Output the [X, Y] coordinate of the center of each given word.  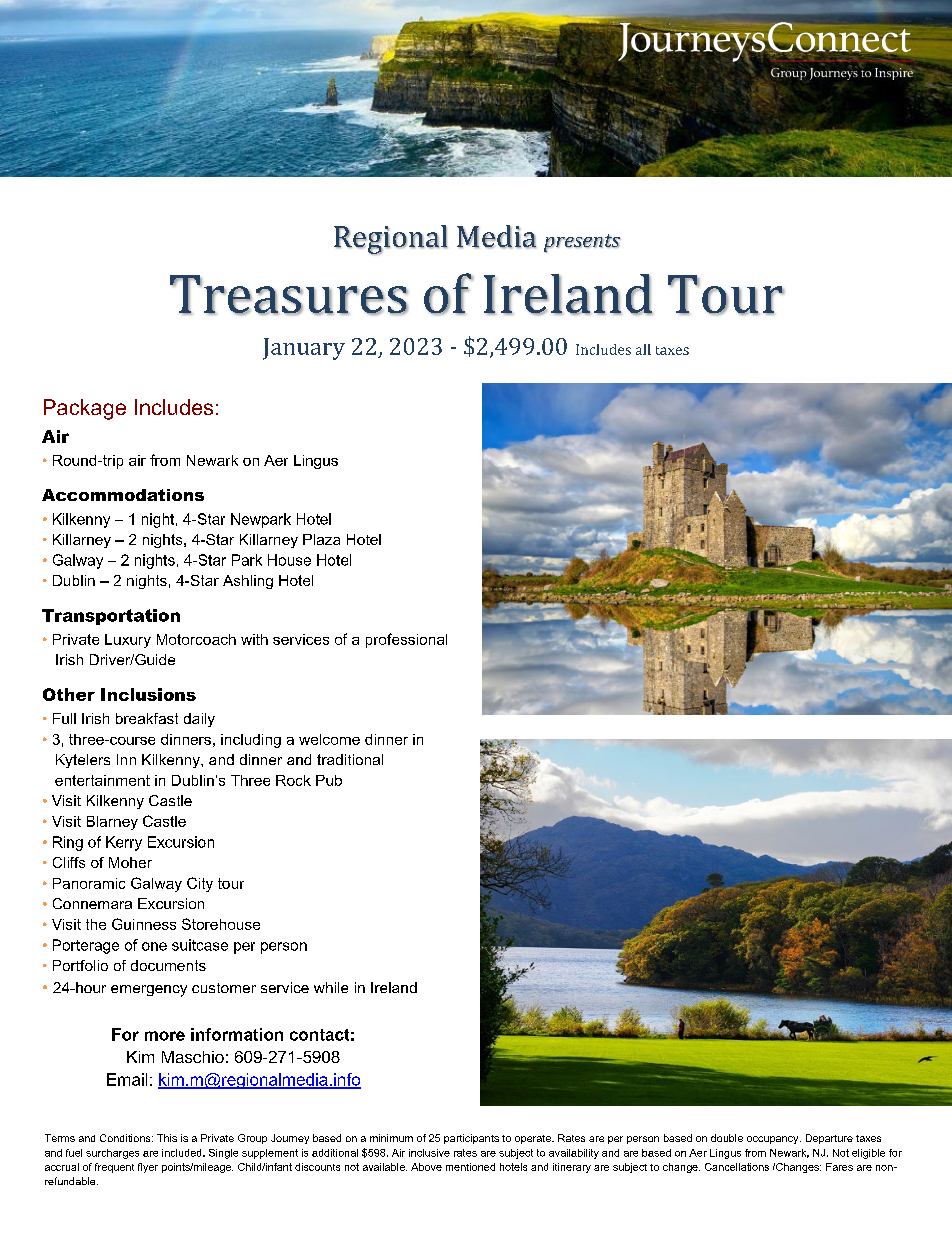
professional [406, 640]
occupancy [774, 1140]
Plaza [321, 539]
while [331, 987]
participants [471, 1139]
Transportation [111, 617]
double [727, 1138]
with [254, 639]
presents [582, 243]
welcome [329, 739]
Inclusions [148, 694]
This [167, 1138]
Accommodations [123, 495]
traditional [350, 759]
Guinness [144, 924]
